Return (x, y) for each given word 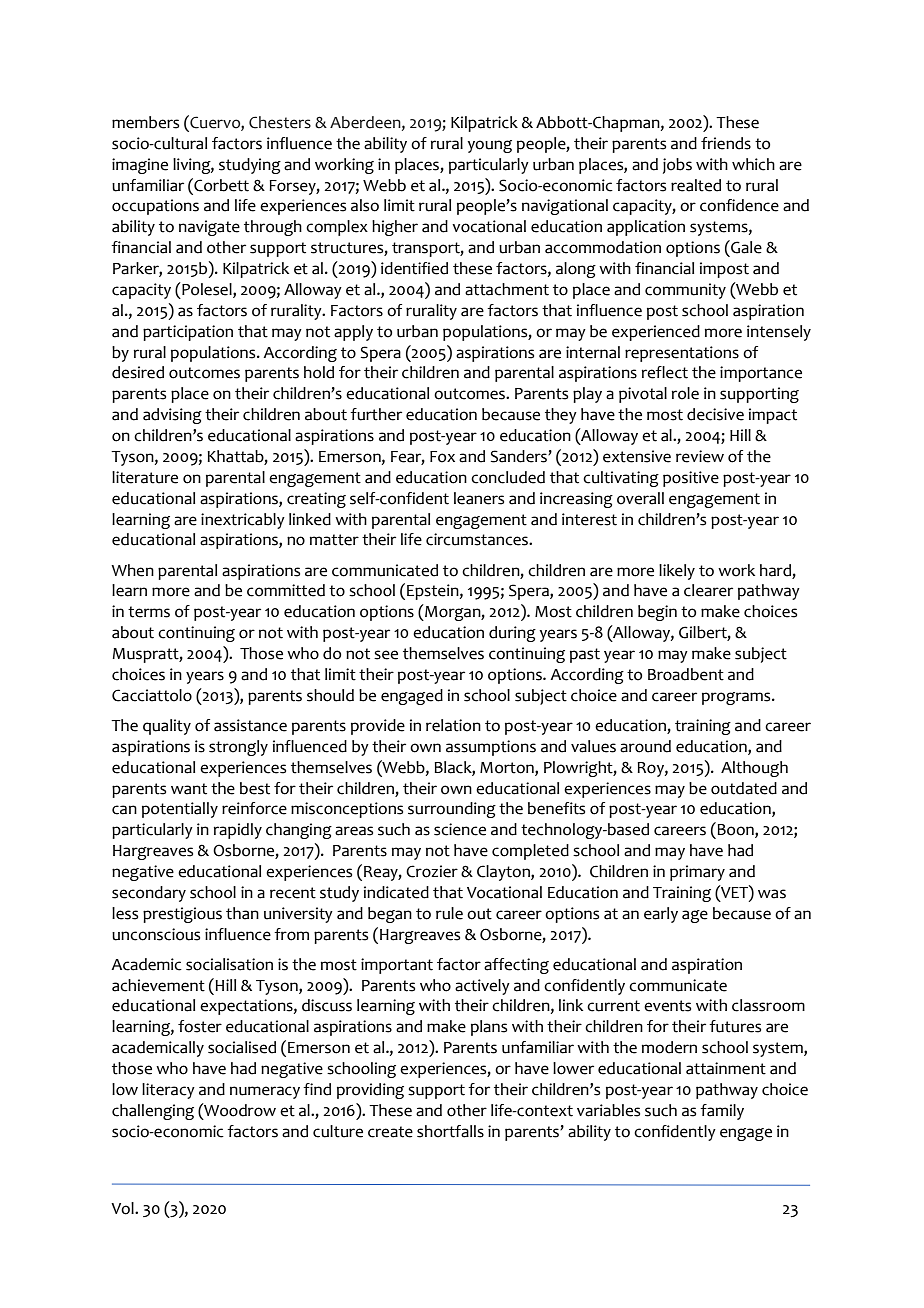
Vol (123, 1208)
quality (167, 727)
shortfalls (450, 1131)
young (489, 146)
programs (737, 698)
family (722, 1112)
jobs (677, 166)
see (386, 655)
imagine (140, 166)
